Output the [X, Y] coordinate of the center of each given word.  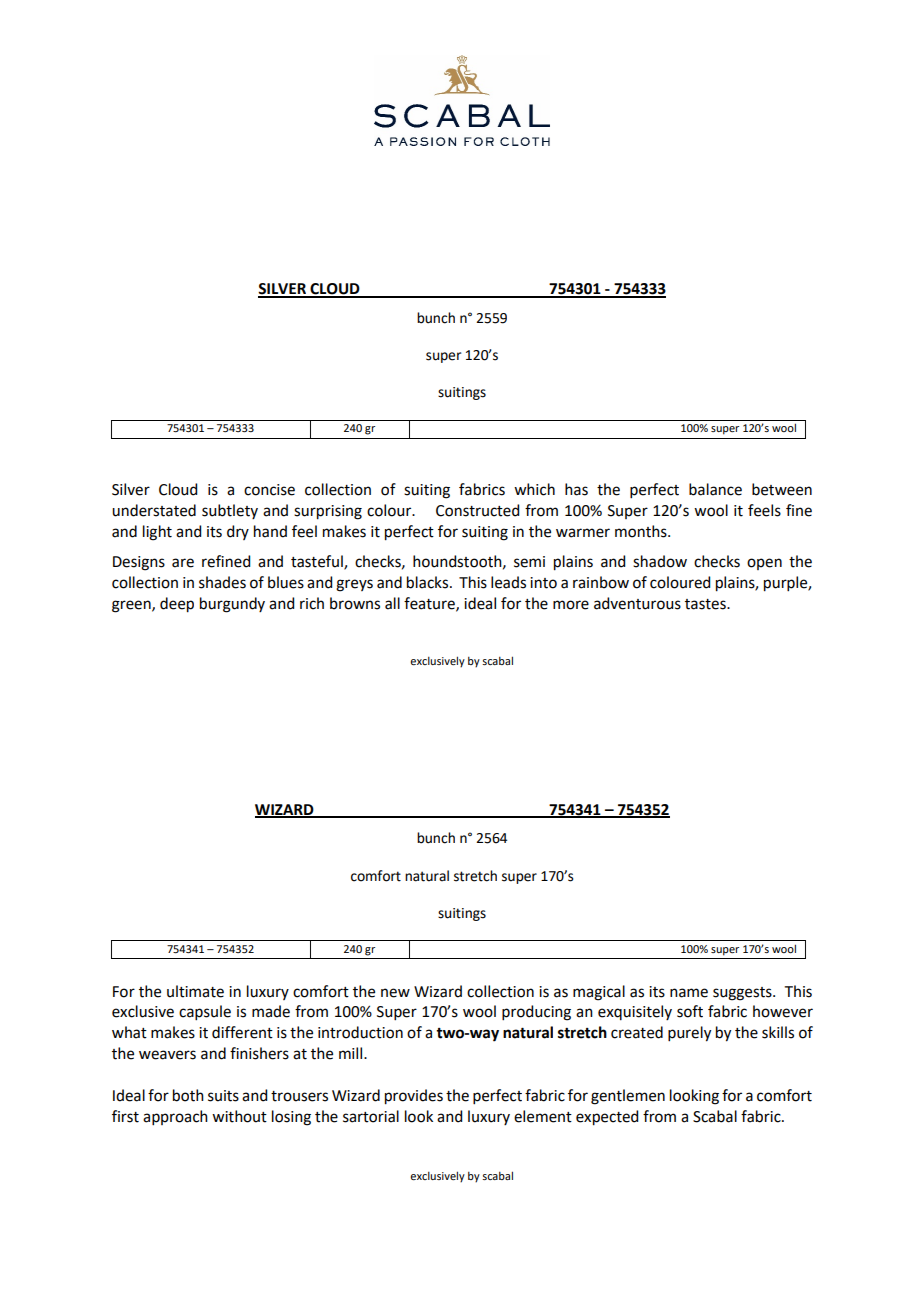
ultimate [195, 991]
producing [536, 1013]
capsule [205, 1012]
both [188, 1095]
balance [715, 489]
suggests [743, 994]
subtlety [230, 511]
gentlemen [628, 1097]
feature [430, 604]
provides [414, 1097]
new [395, 993]
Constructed [477, 510]
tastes [706, 604]
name [689, 993]
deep [177, 605]
